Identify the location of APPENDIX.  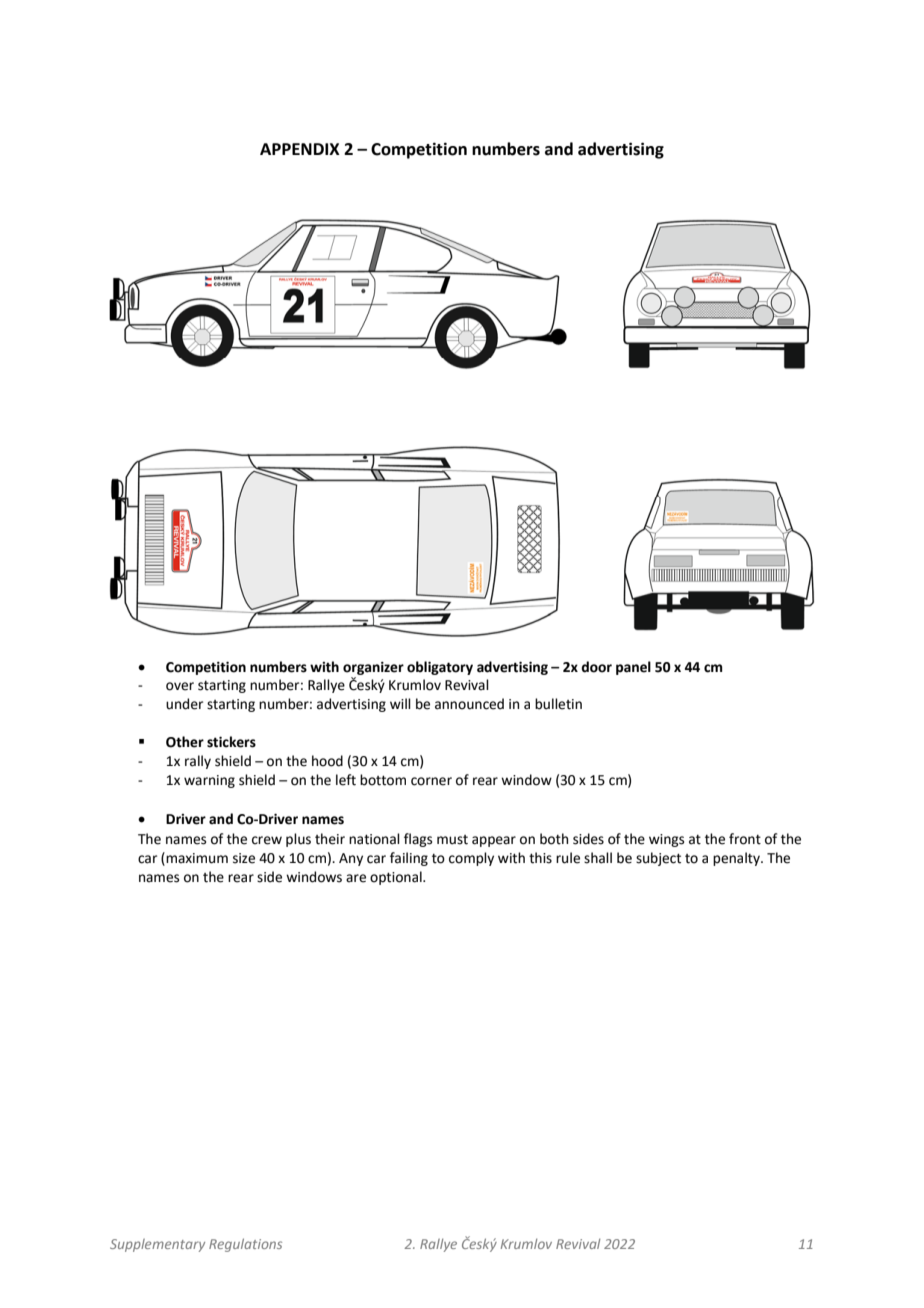
(300, 149).
